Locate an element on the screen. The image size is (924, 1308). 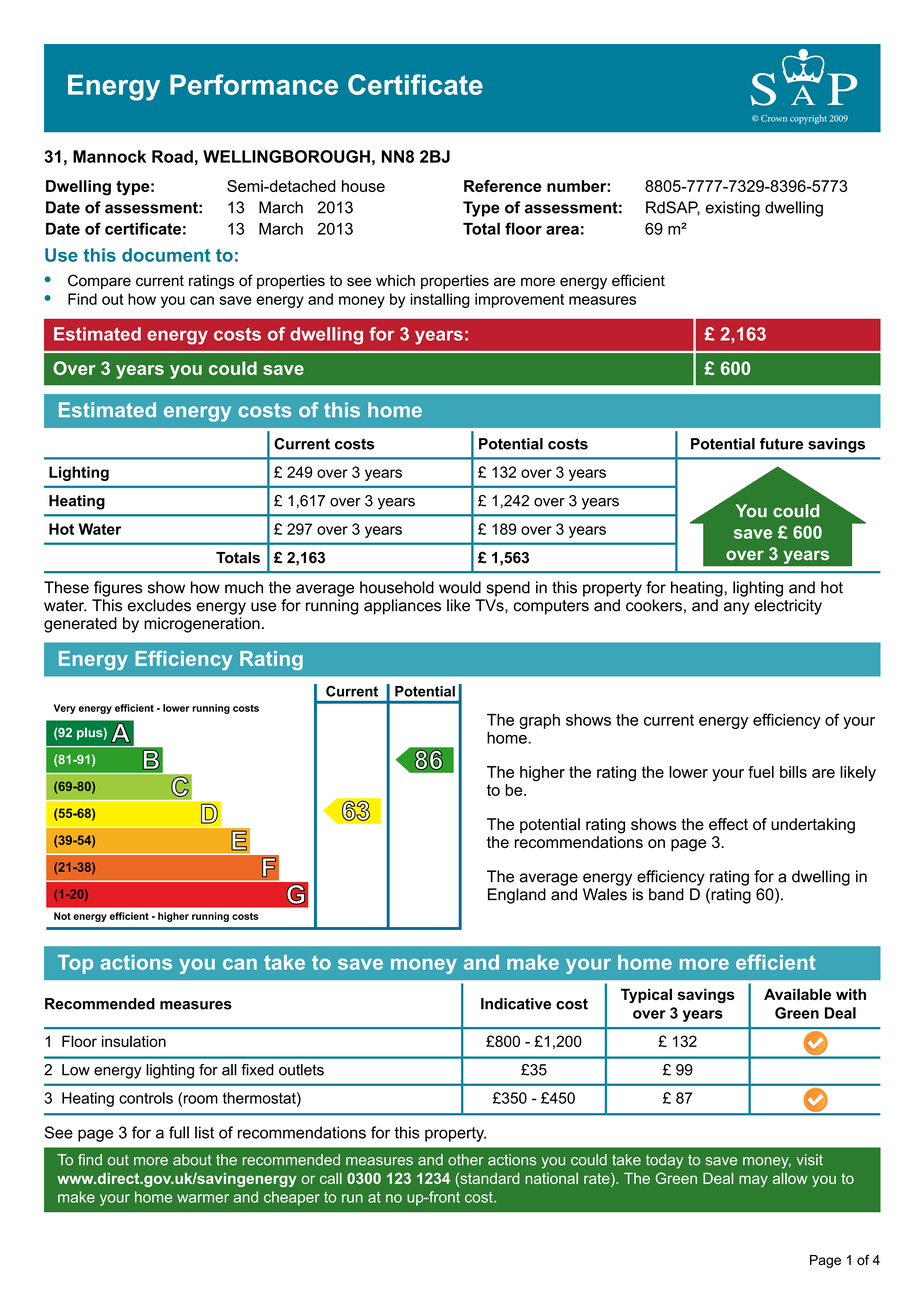
effect is located at coordinates (728, 824).
